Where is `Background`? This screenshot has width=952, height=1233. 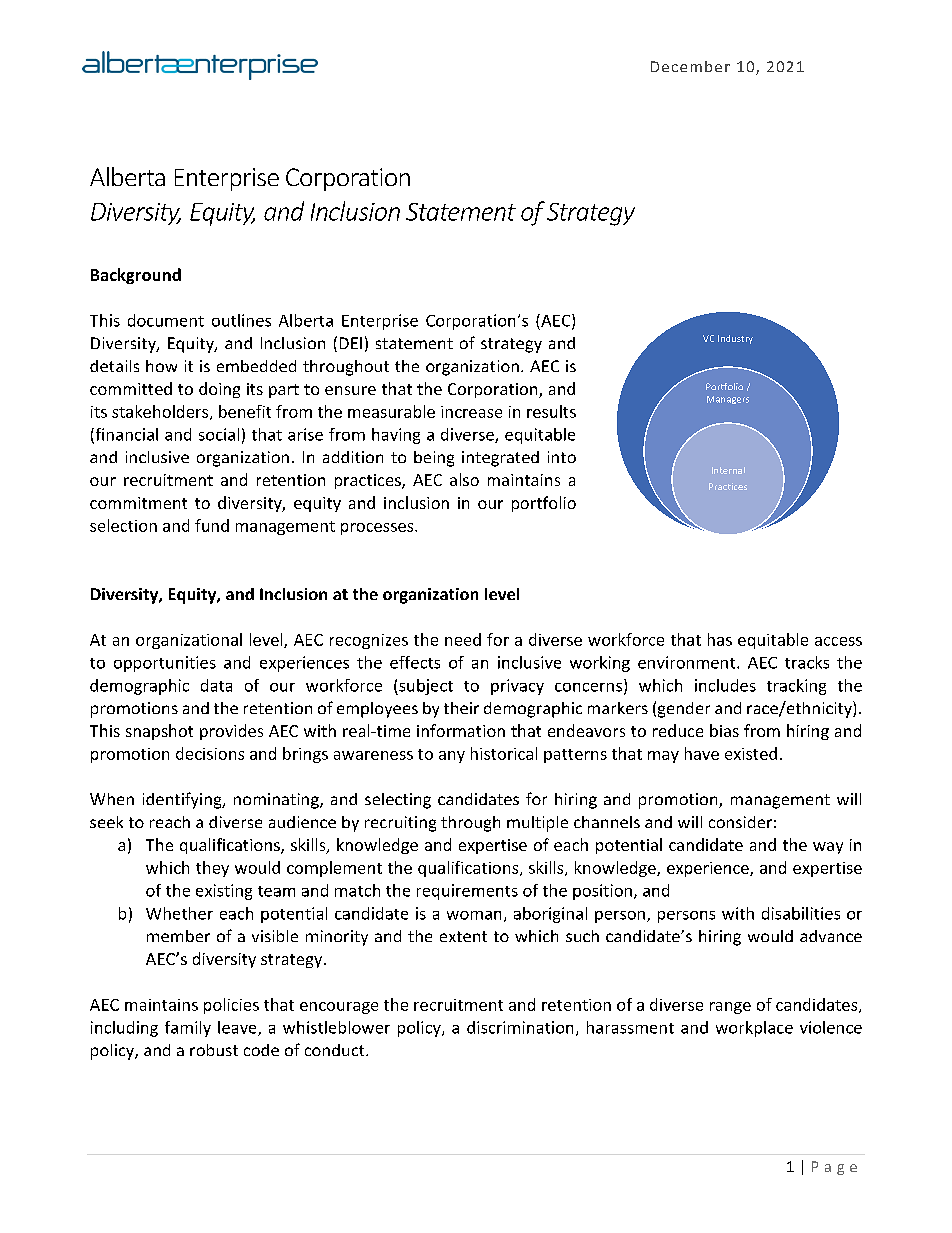 Background is located at coordinates (136, 276).
